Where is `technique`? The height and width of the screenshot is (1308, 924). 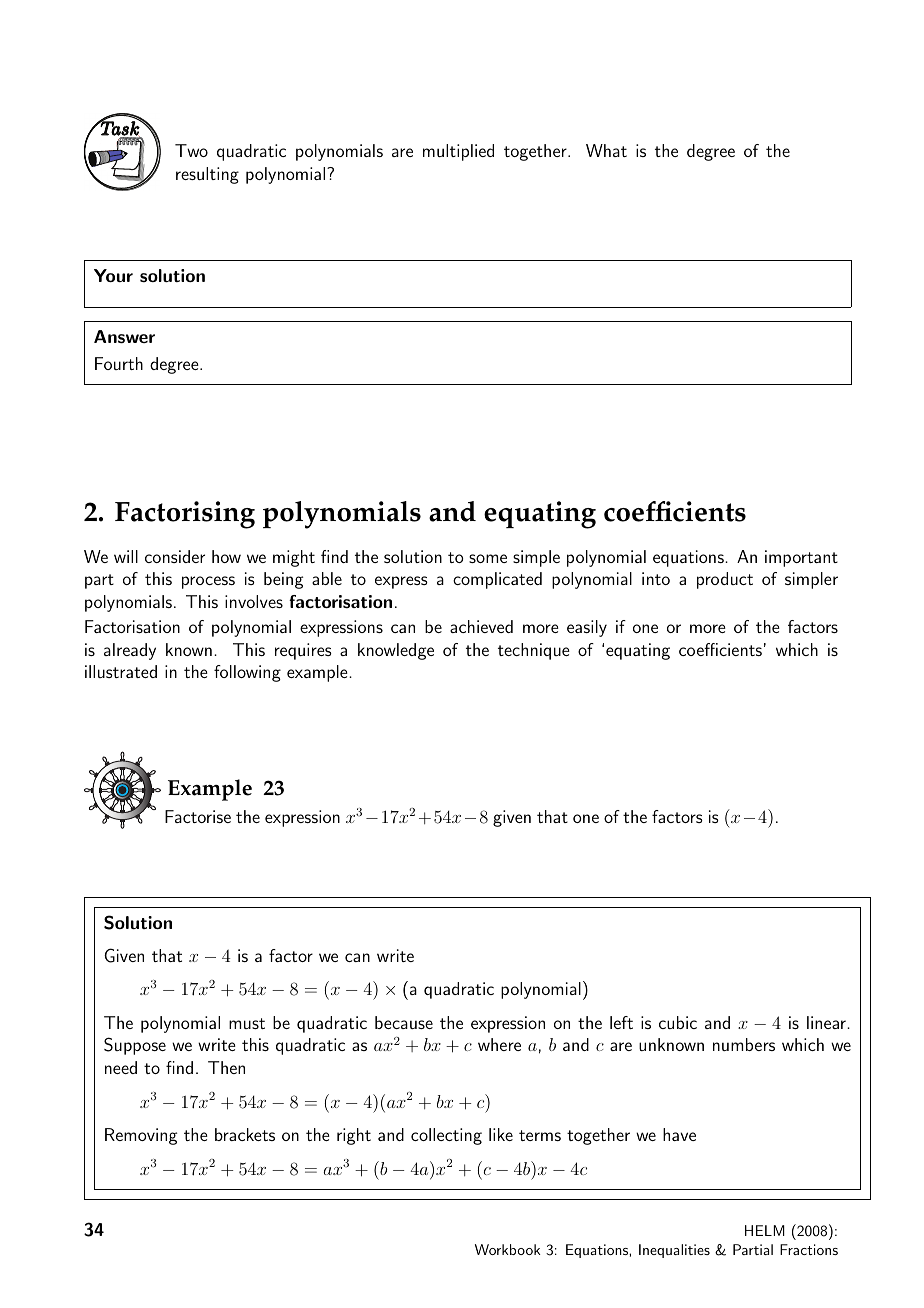 technique is located at coordinates (534, 651).
